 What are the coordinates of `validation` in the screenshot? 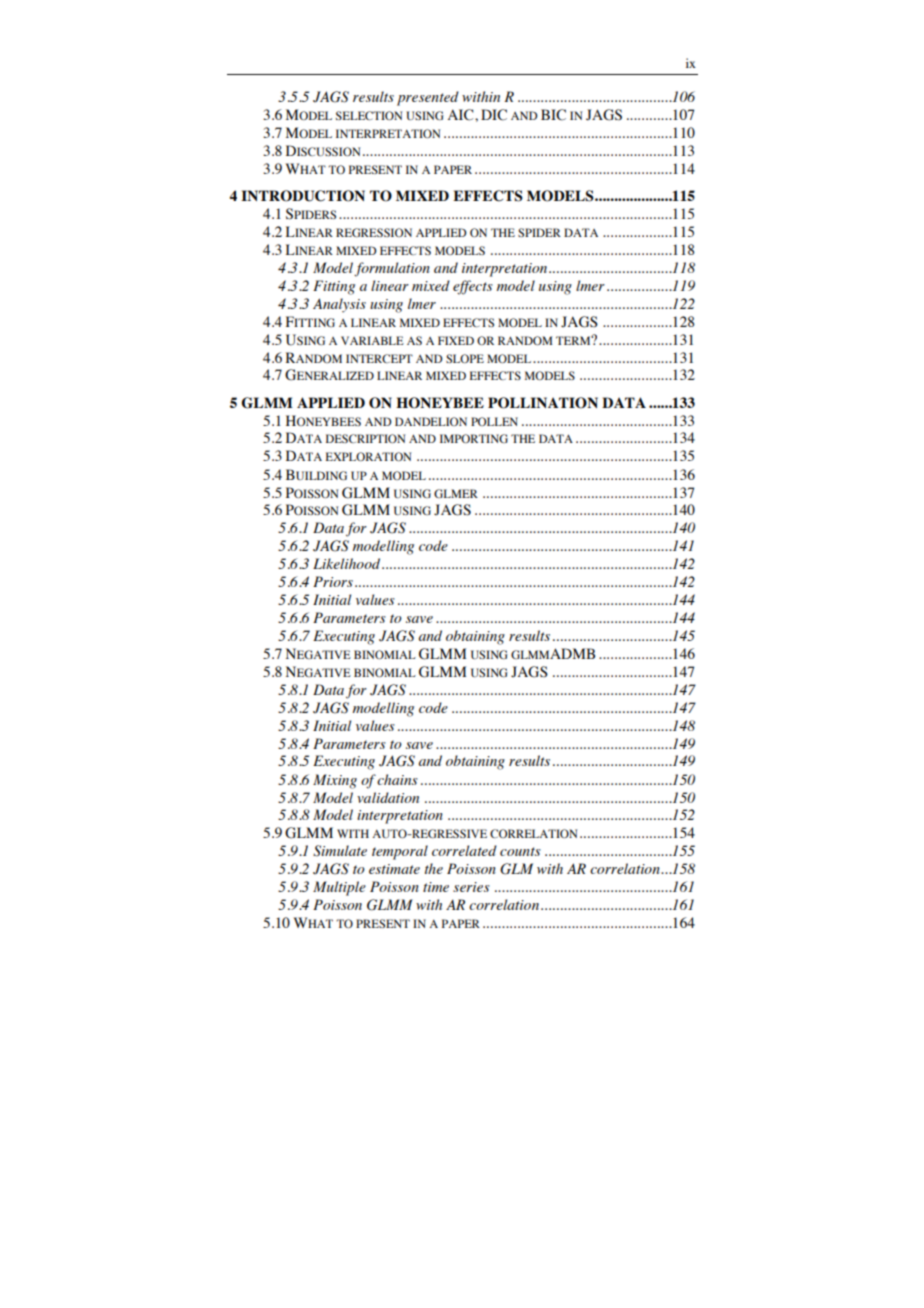 It's located at (388, 797).
